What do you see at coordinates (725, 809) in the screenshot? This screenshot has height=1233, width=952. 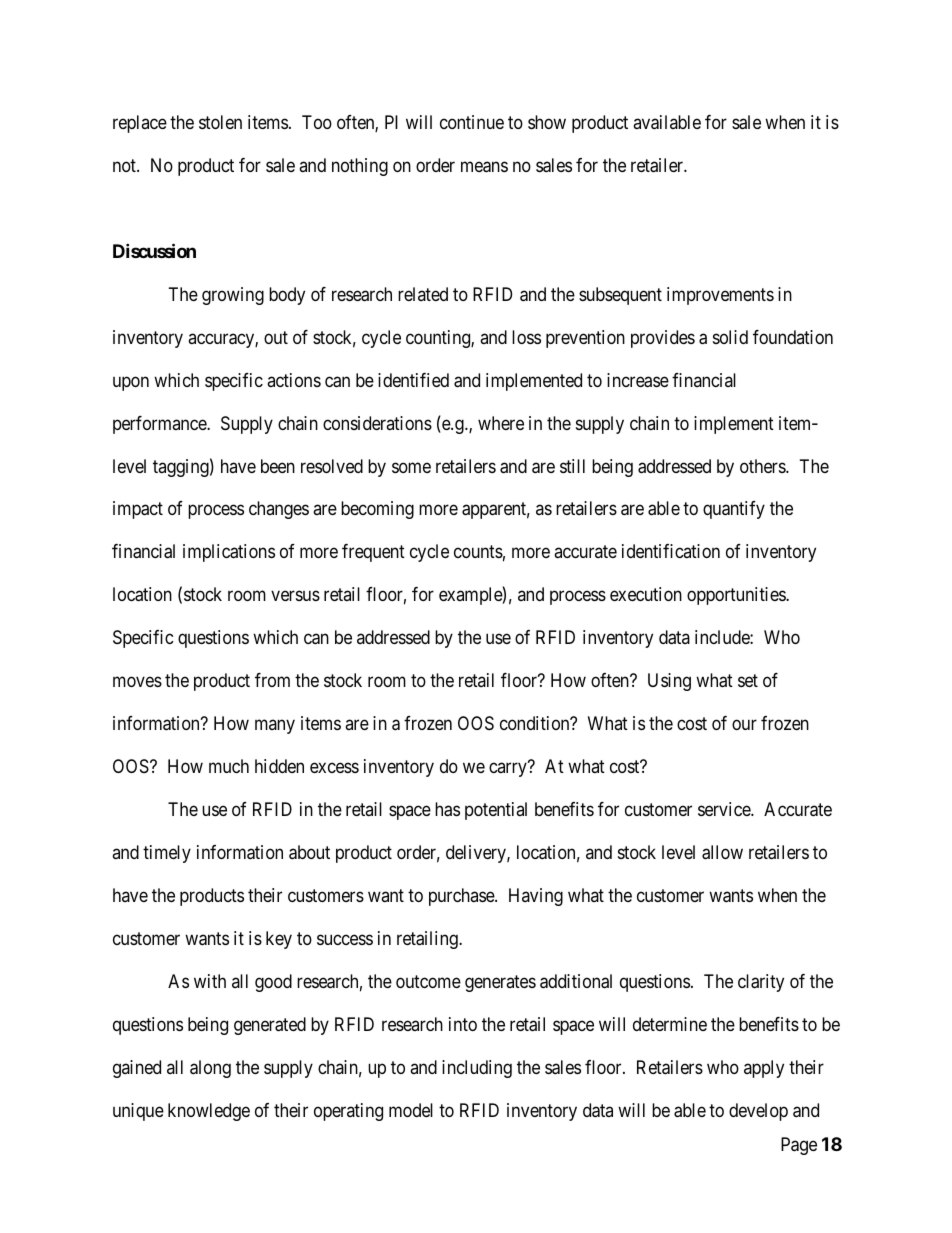 I see `service` at bounding box center [725, 809].
